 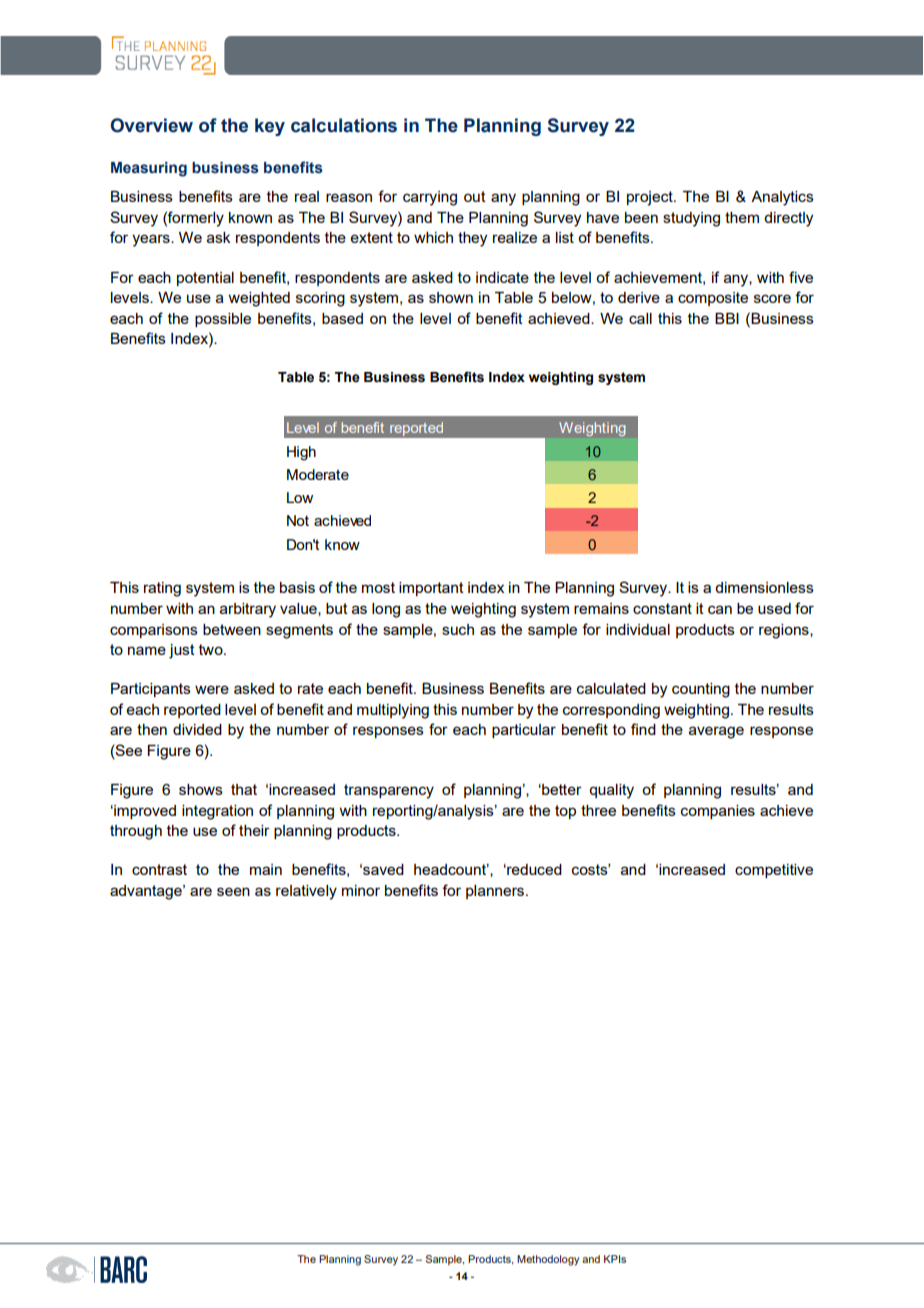 What do you see at coordinates (475, 196) in the image?
I see `out` at bounding box center [475, 196].
